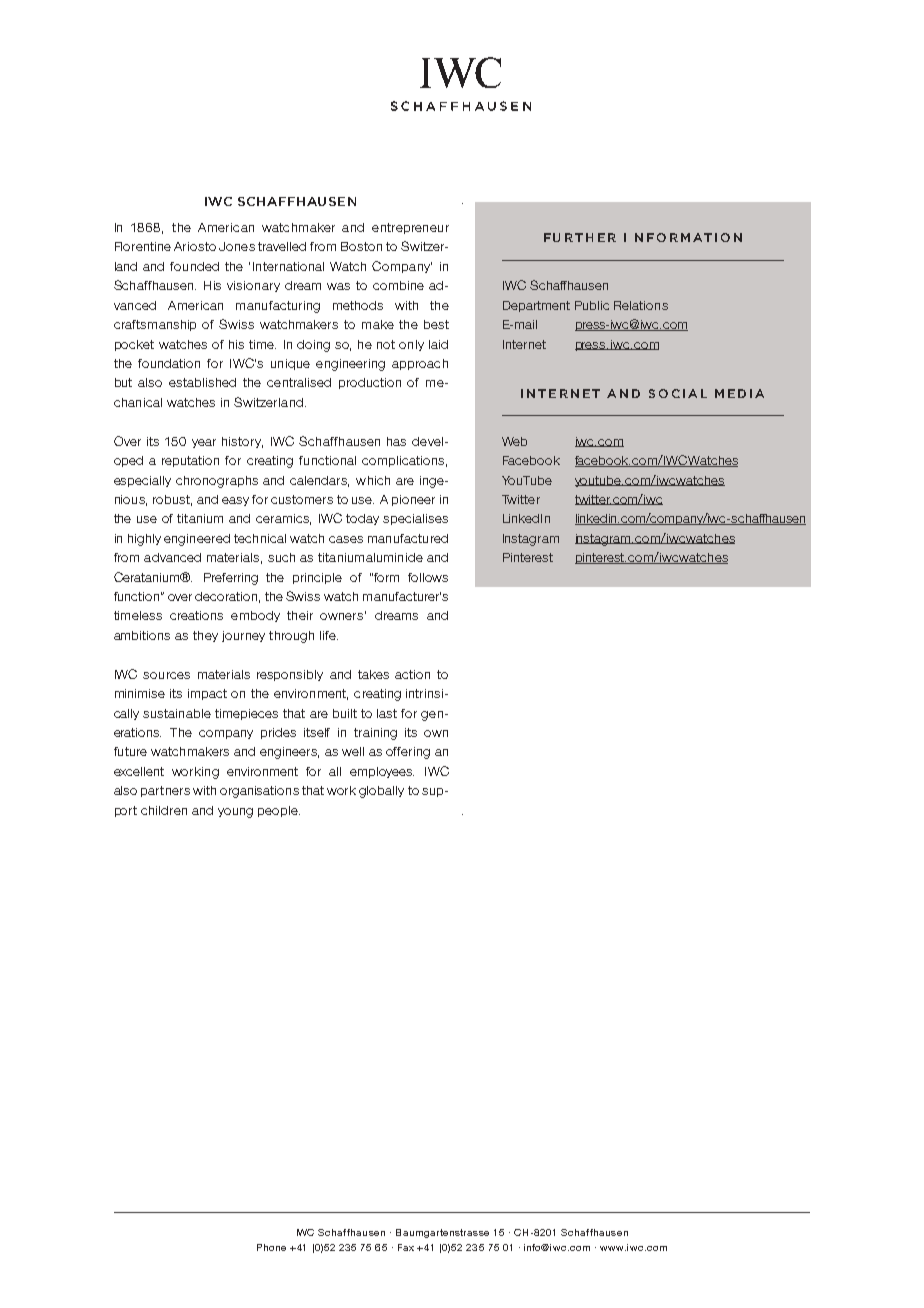  Describe the element at coordinates (382, 772) in the screenshot. I see `employees` at that location.
